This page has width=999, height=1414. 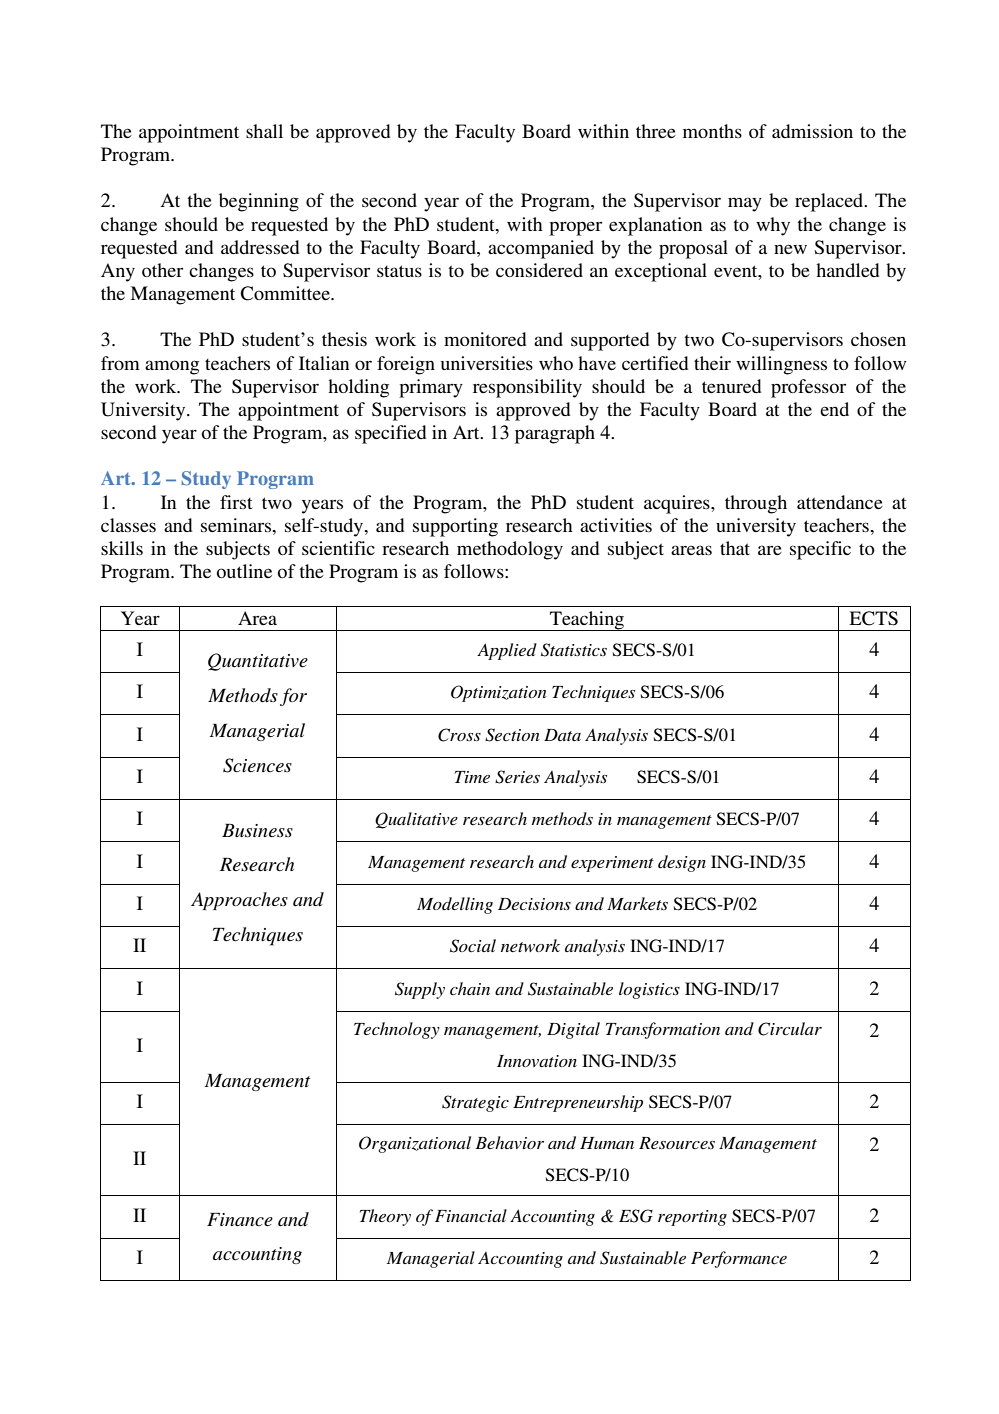 I want to click on paragraph, so click(x=555, y=434).
